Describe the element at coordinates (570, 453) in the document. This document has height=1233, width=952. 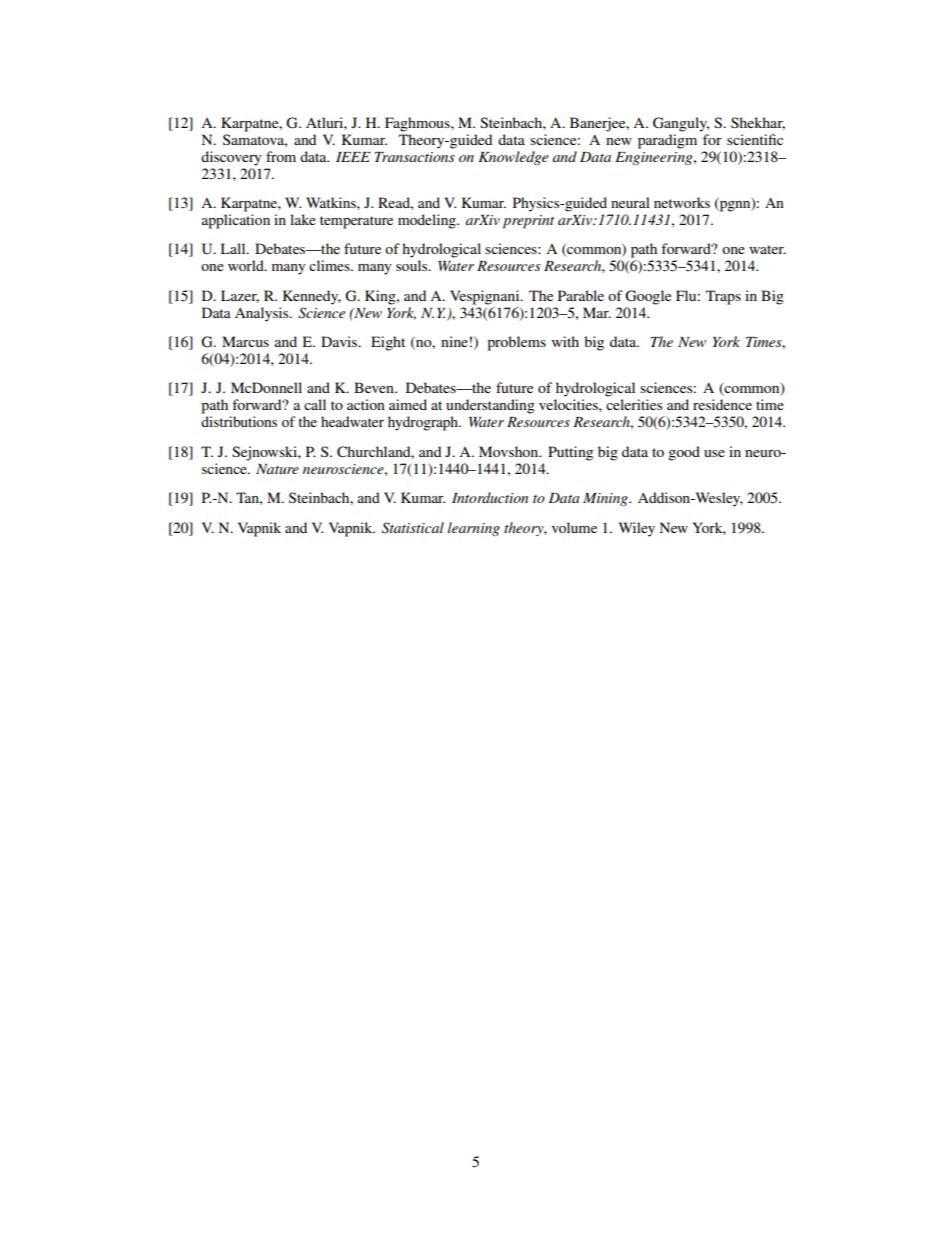
I see `Putting` at that location.
